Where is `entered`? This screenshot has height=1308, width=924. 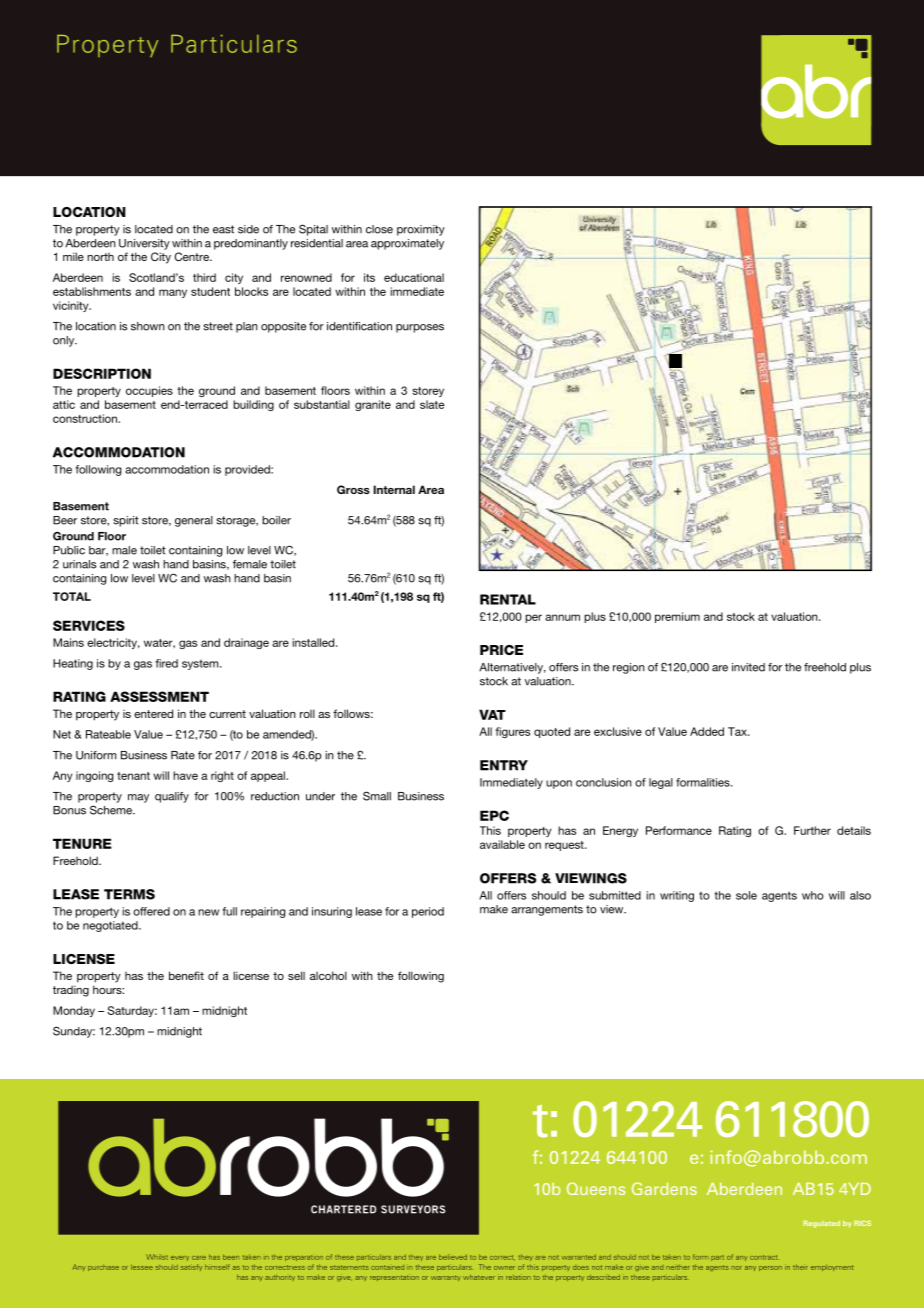 entered is located at coordinates (153, 713).
